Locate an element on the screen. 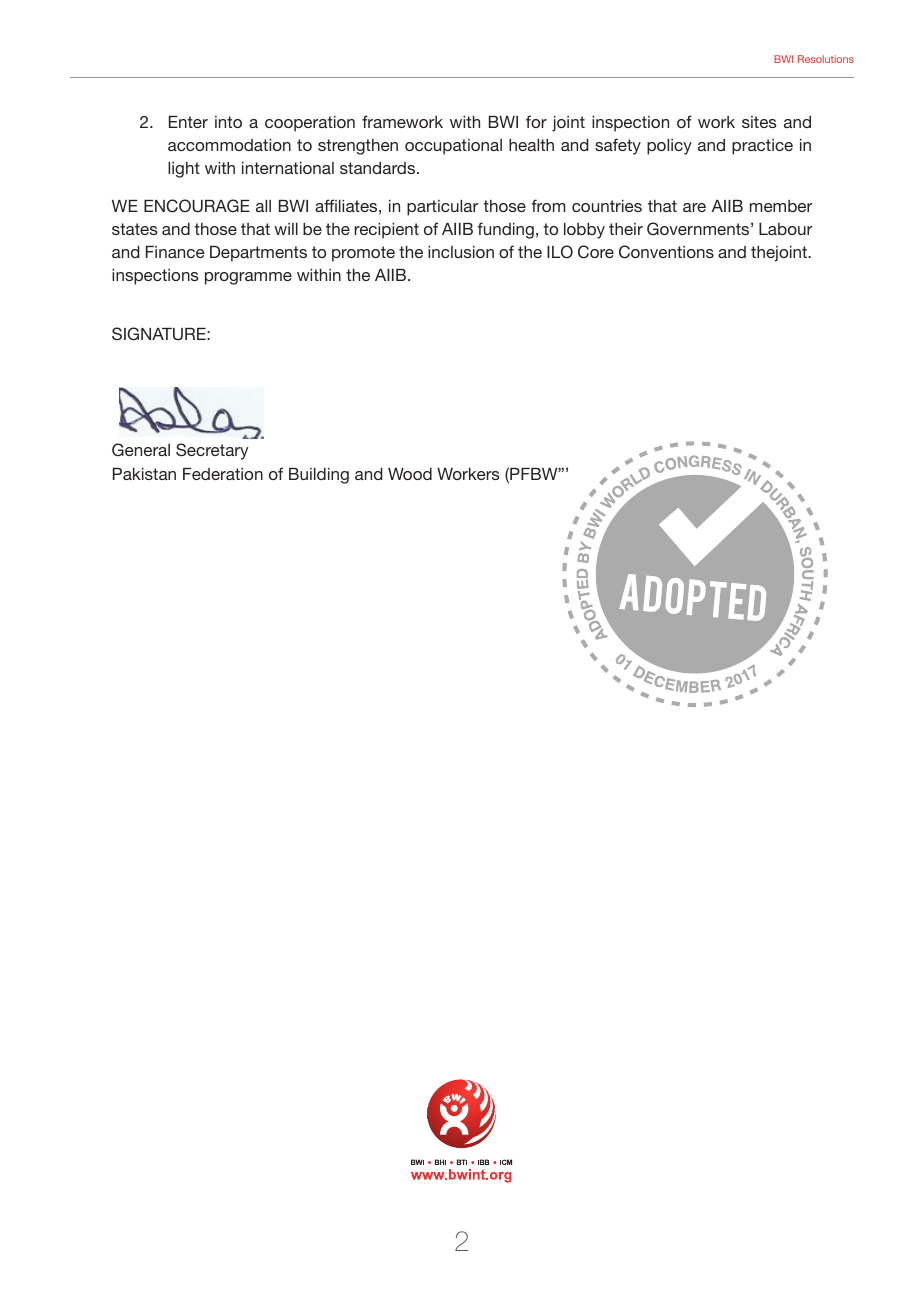  into is located at coordinates (228, 122).
